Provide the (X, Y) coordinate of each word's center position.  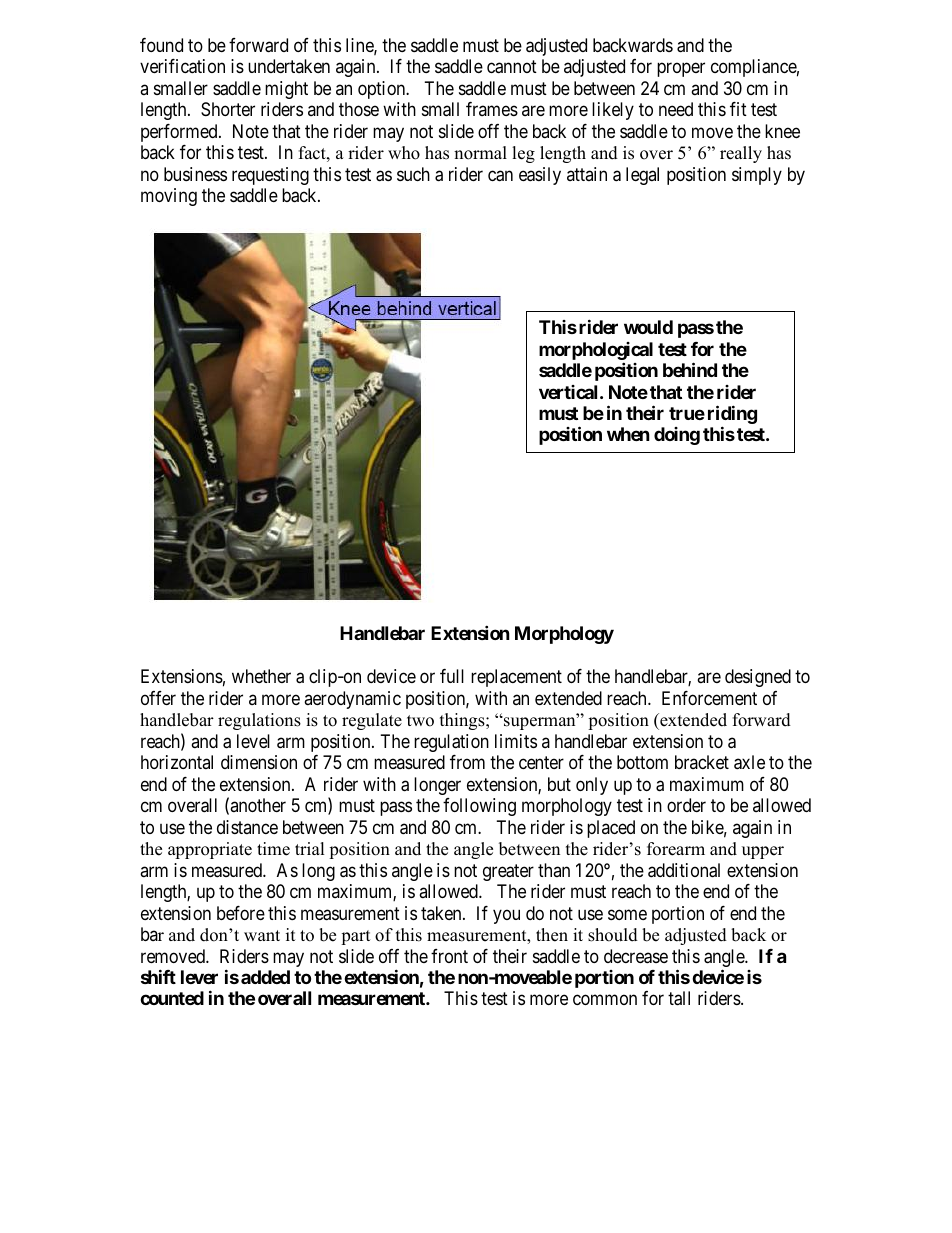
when (628, 434)
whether (261, 676)
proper (681, 70)
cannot (512, 67)
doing (677, 436)
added (265, 977)
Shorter (228, 109)
